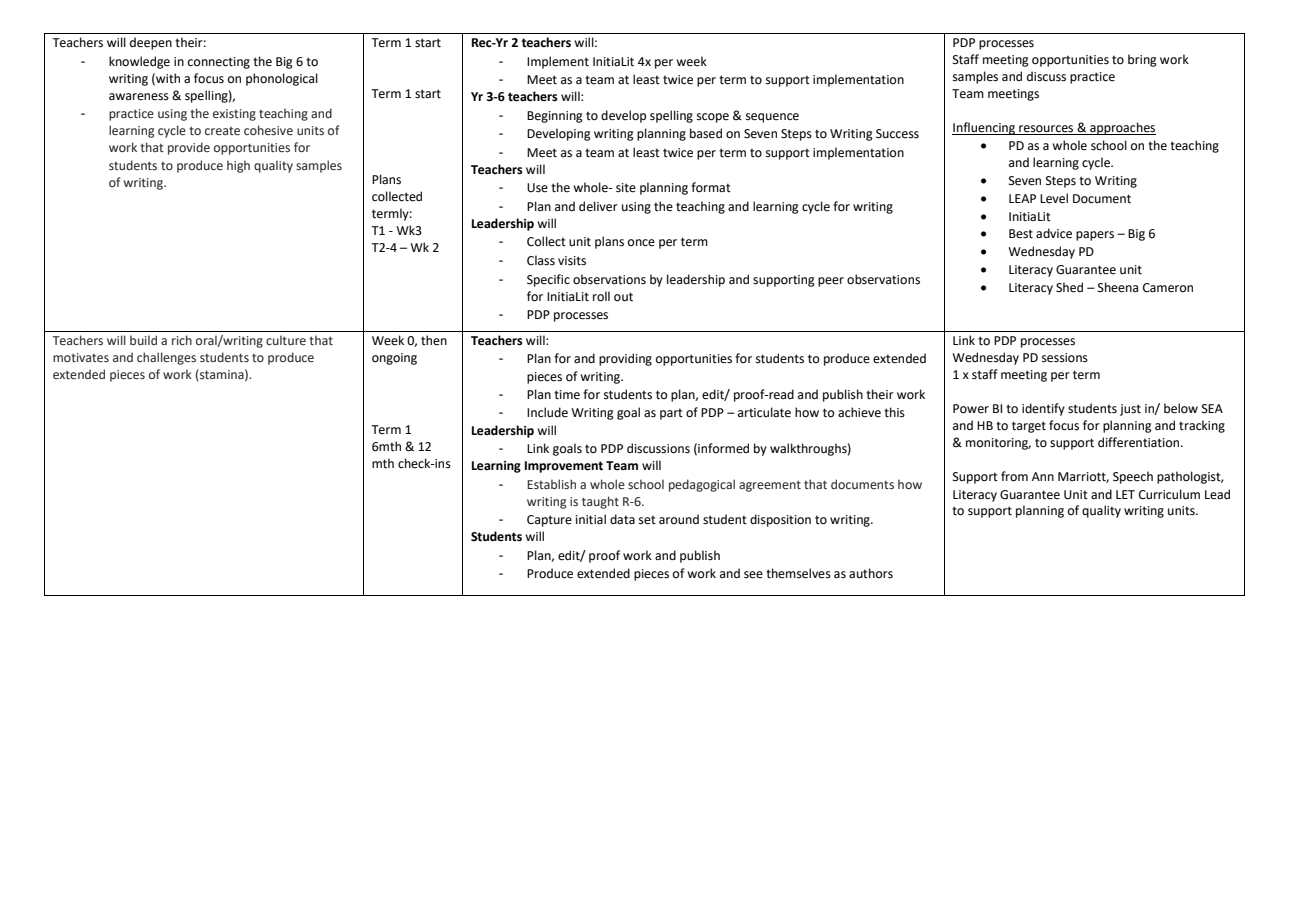 This image has height=924, width=1308. What do you see at coordinates (166, 358) in the image?
I see `challenges` at bounding box center [166, 358].
